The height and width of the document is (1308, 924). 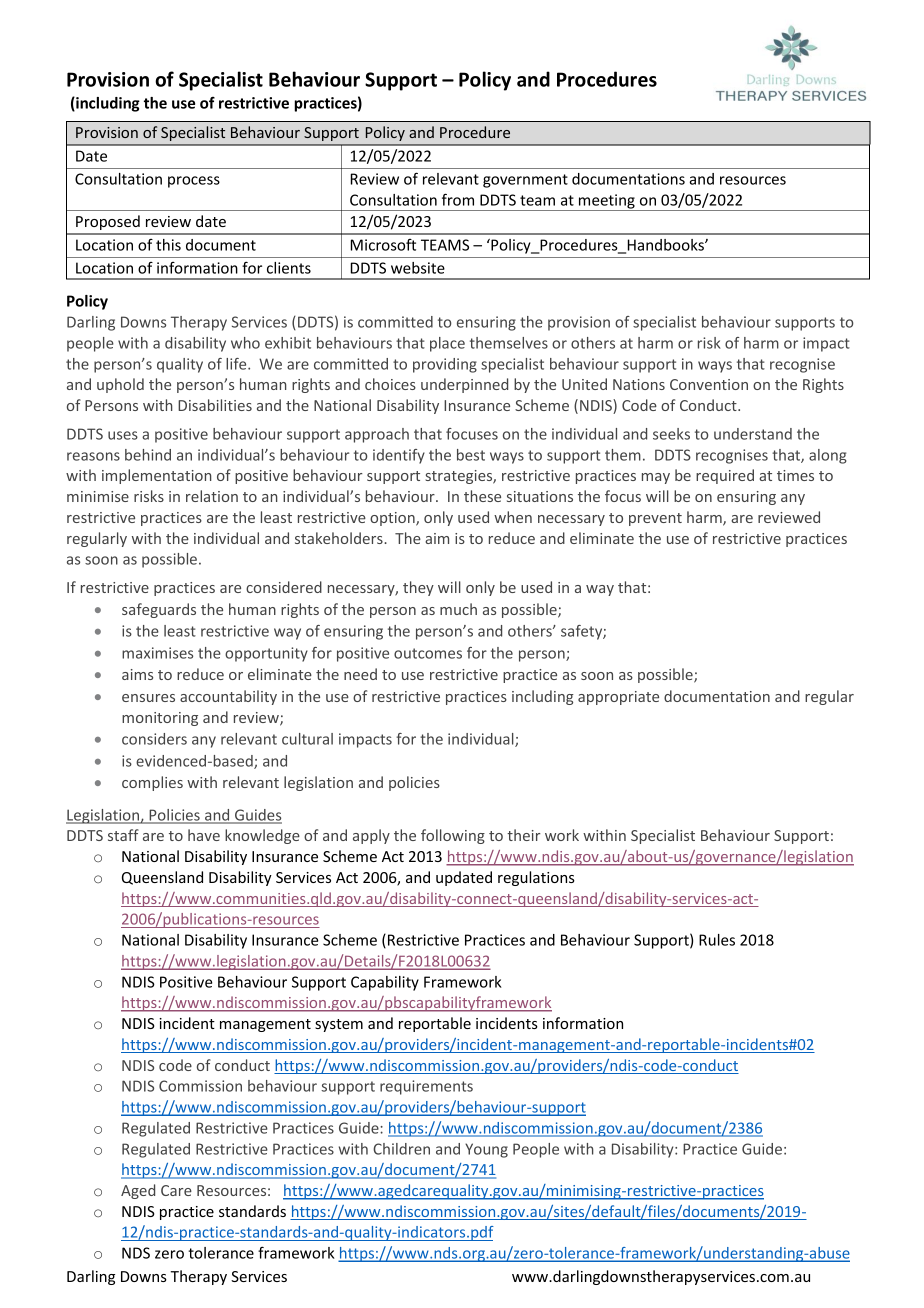 What do you see at coordinates (486, 1150) in the document?
I see `Young` at bounding box center [486, 1150].
